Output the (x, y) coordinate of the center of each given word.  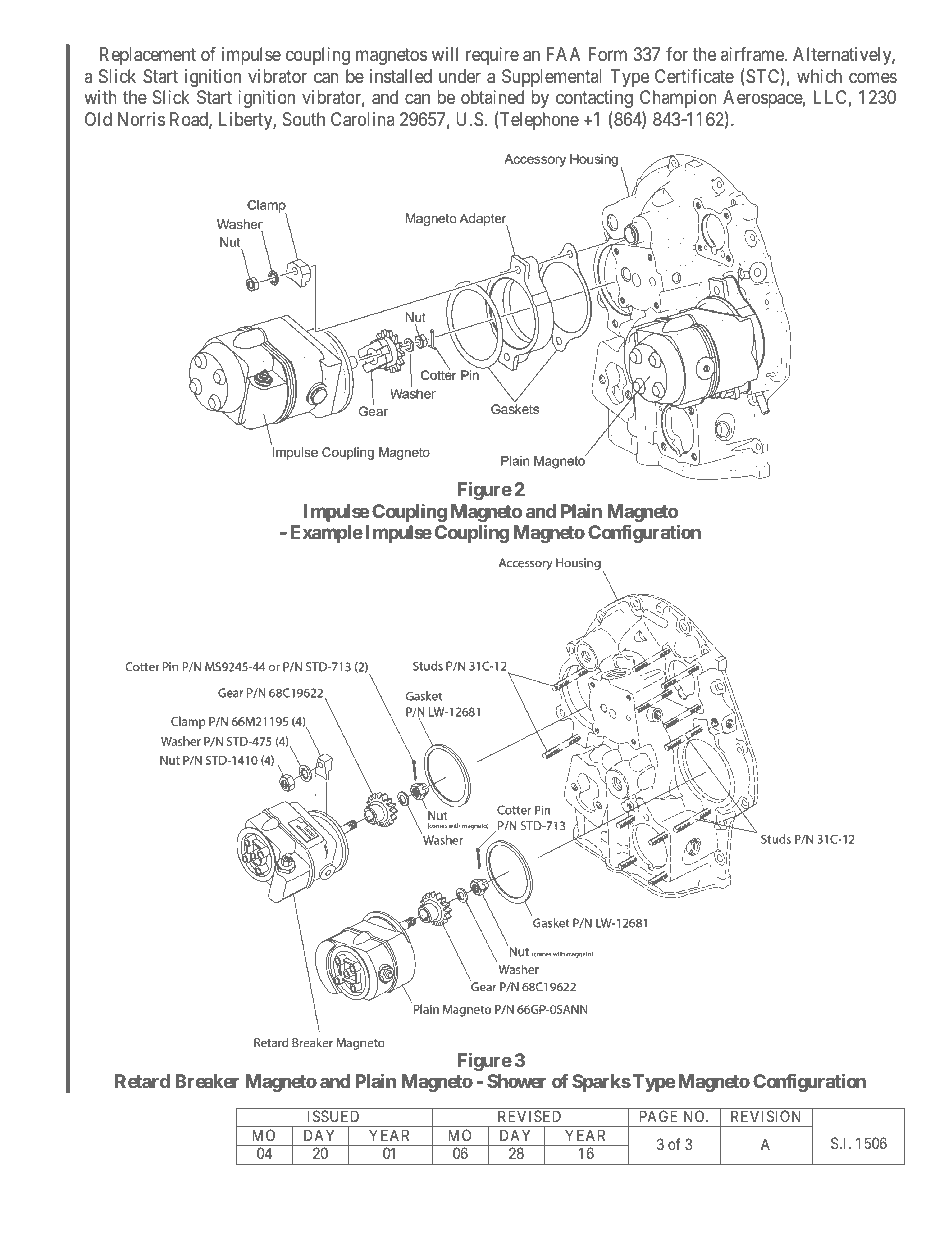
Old (98, 119)
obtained (492, 97)
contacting (594, 99)
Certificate (694, 76)
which (819, 76)
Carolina (363, 119)
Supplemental (552, 78)
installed (401, 76)
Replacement (148, 56)
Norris (141, 119)
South (304, 119)
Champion (678, 99)
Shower (516, 1081)
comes (873, 77)
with (100, 97)
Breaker (207, 1081)
